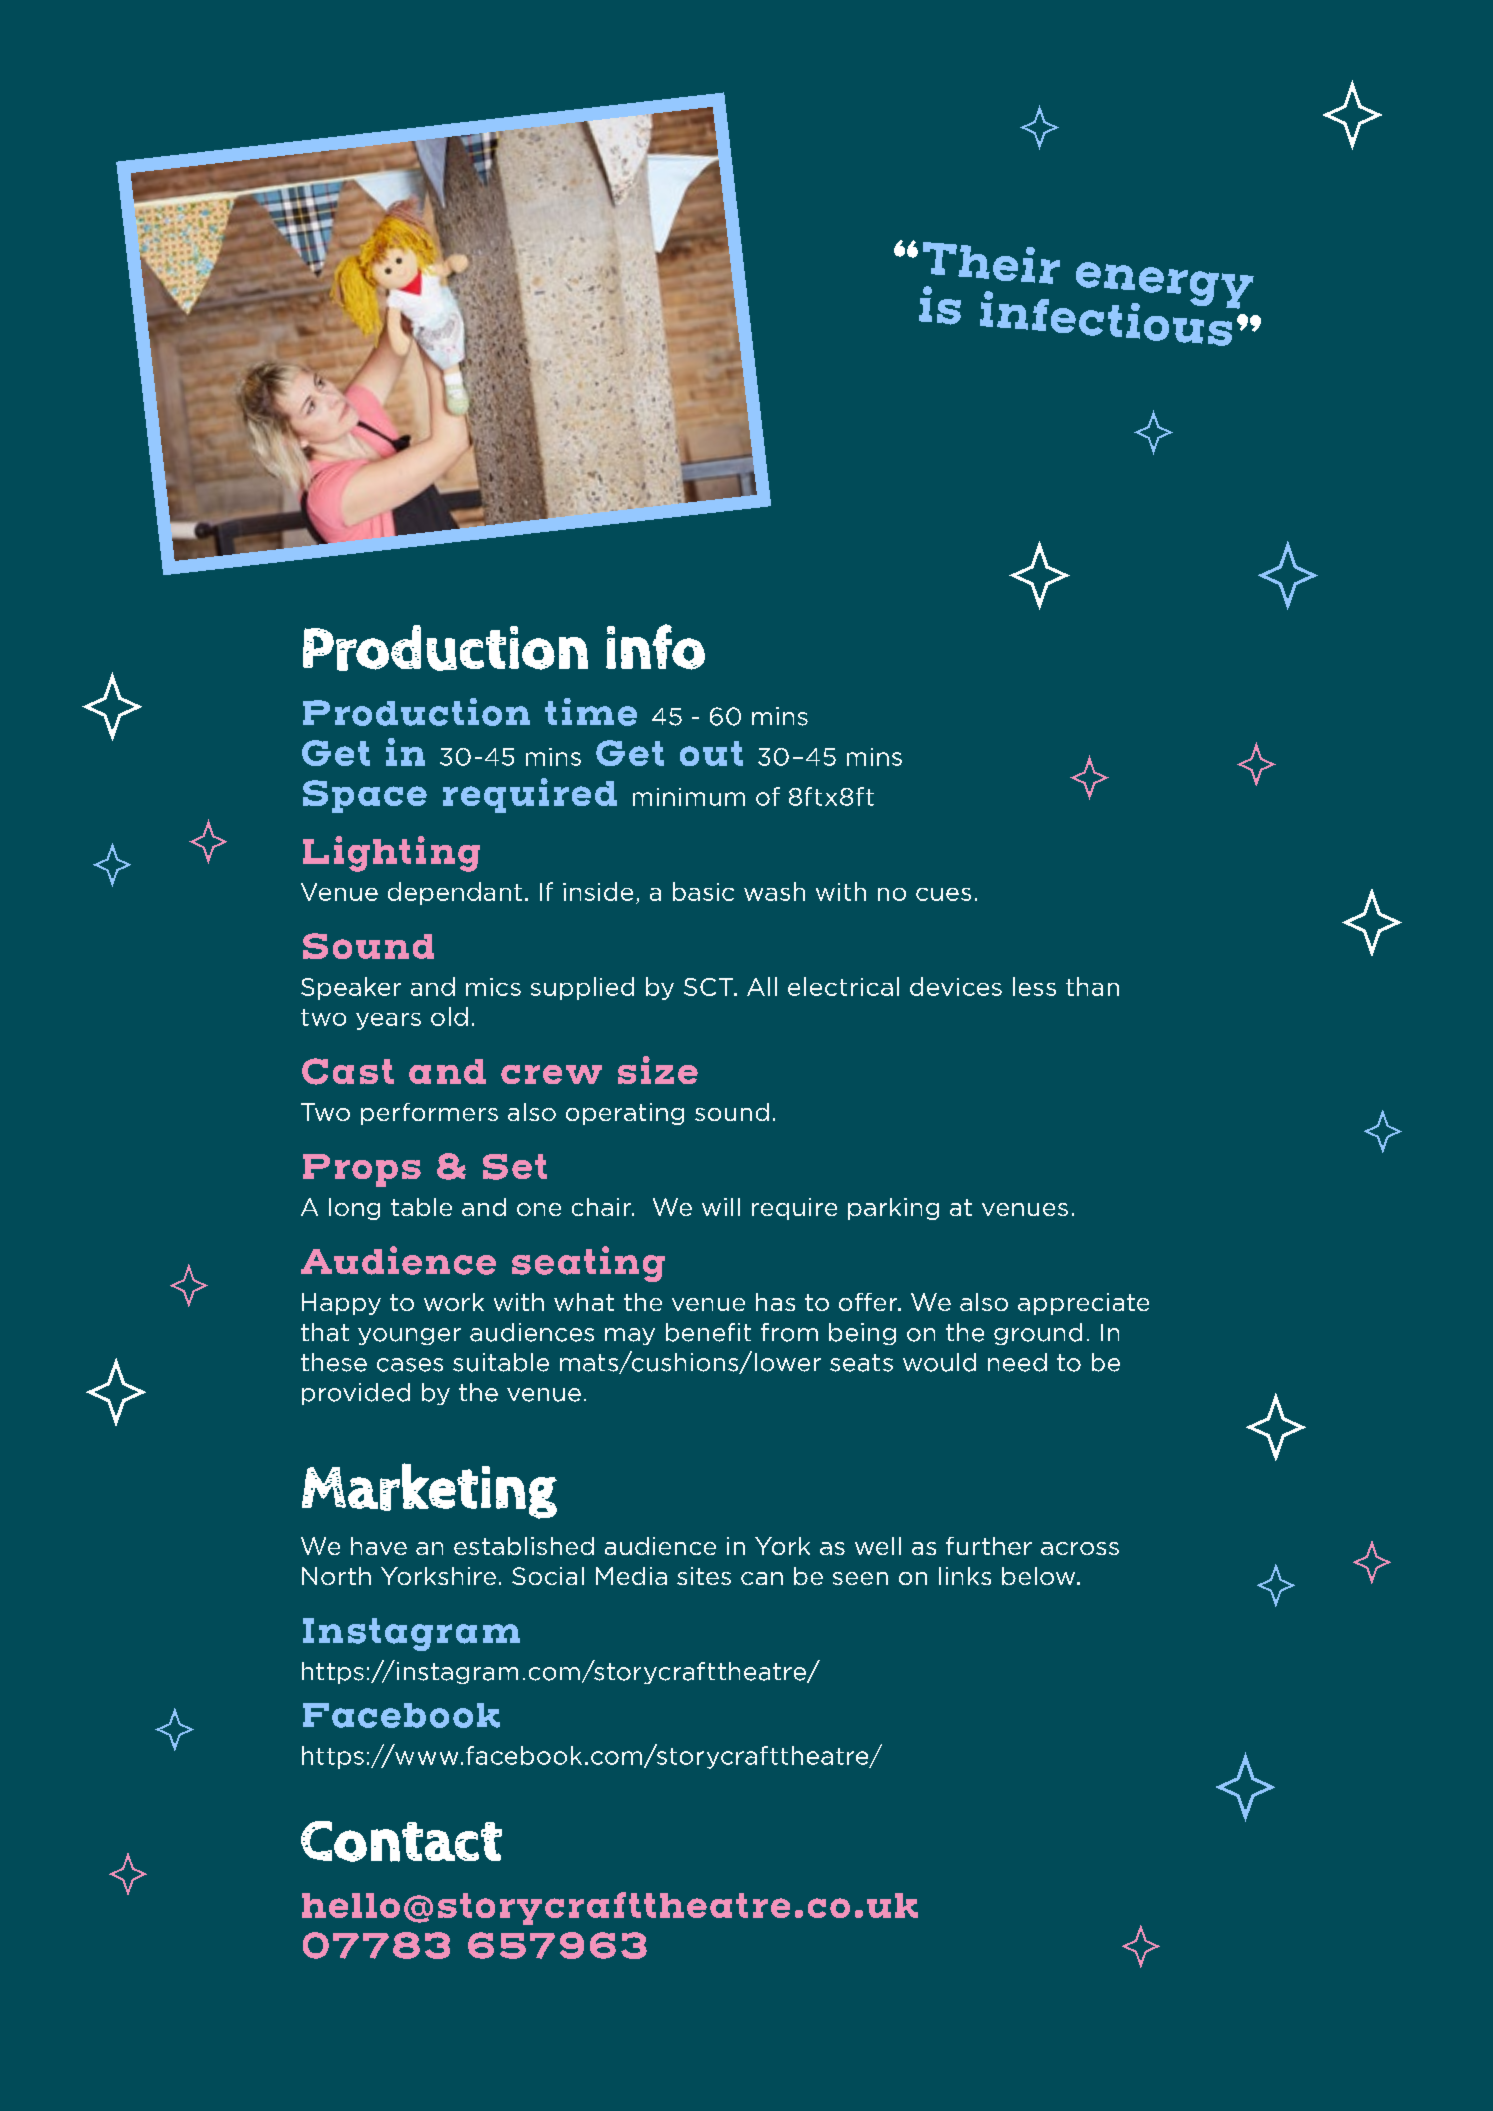 Image resolution: width=1493 pixels, height=2111 pixels. I want to click on info, so click(655, 647).
